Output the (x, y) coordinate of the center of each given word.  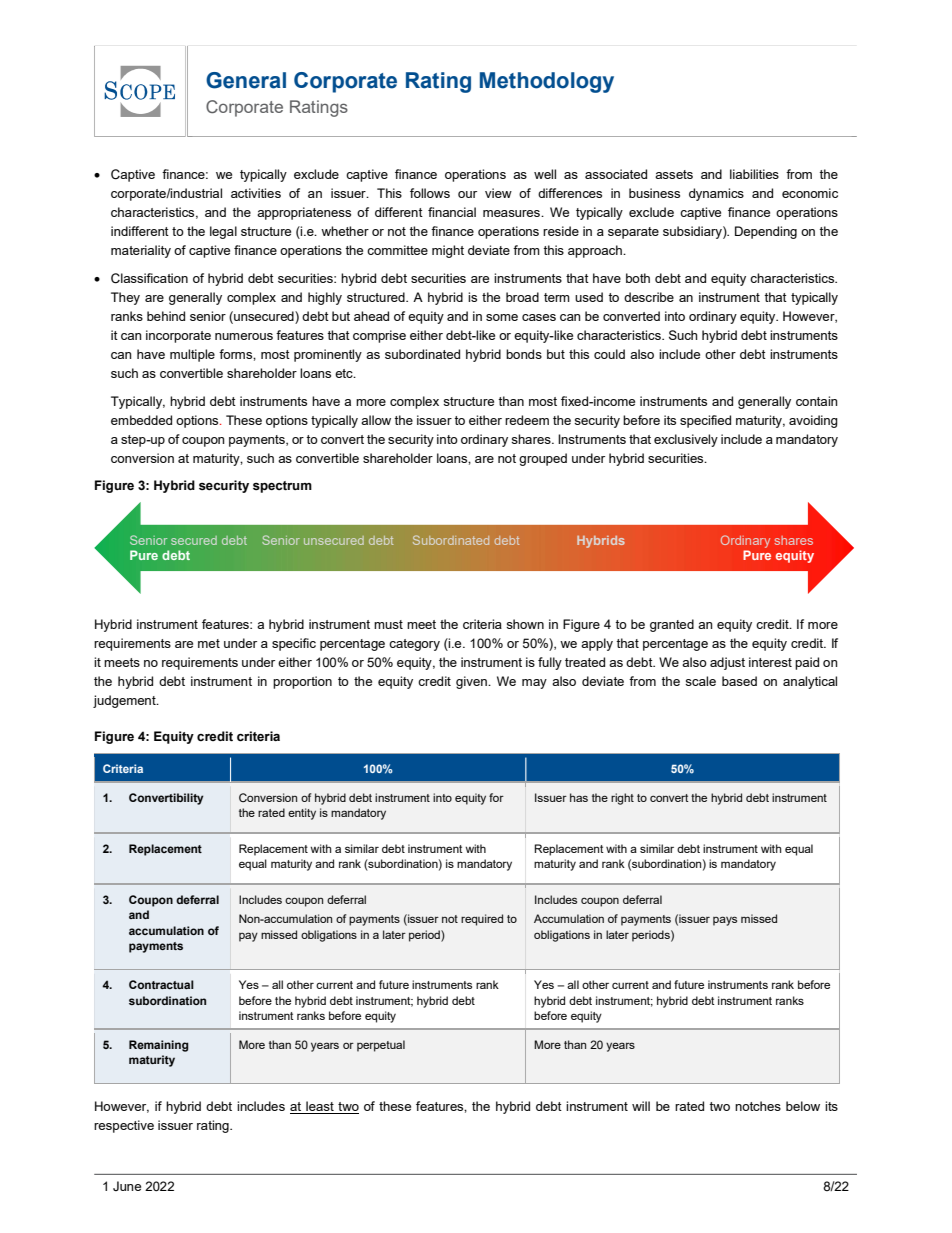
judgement (125, 701)
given (472, 682)
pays (725, 921)
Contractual (161, 984)
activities (256, 193)
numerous (244, 336)
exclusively (686, 440)
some (502, 317)
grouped (543, 459)
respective (124, 1126)
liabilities (754, 174)
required (482, 920)
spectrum (282, 487)
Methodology (547, 82)
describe (649, 297)
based (739, 681)
